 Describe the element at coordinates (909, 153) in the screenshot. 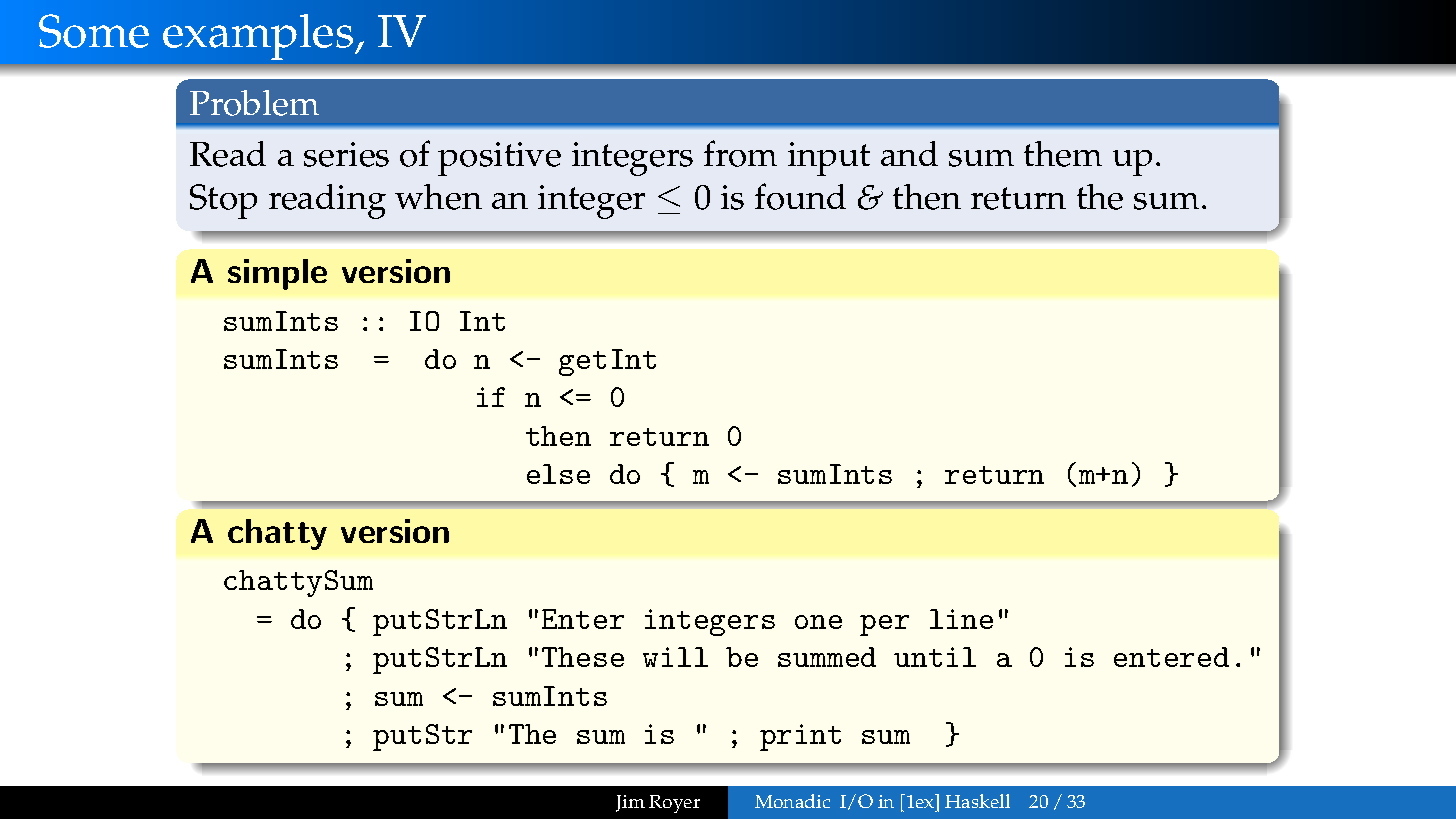

I see `and` at that location.
